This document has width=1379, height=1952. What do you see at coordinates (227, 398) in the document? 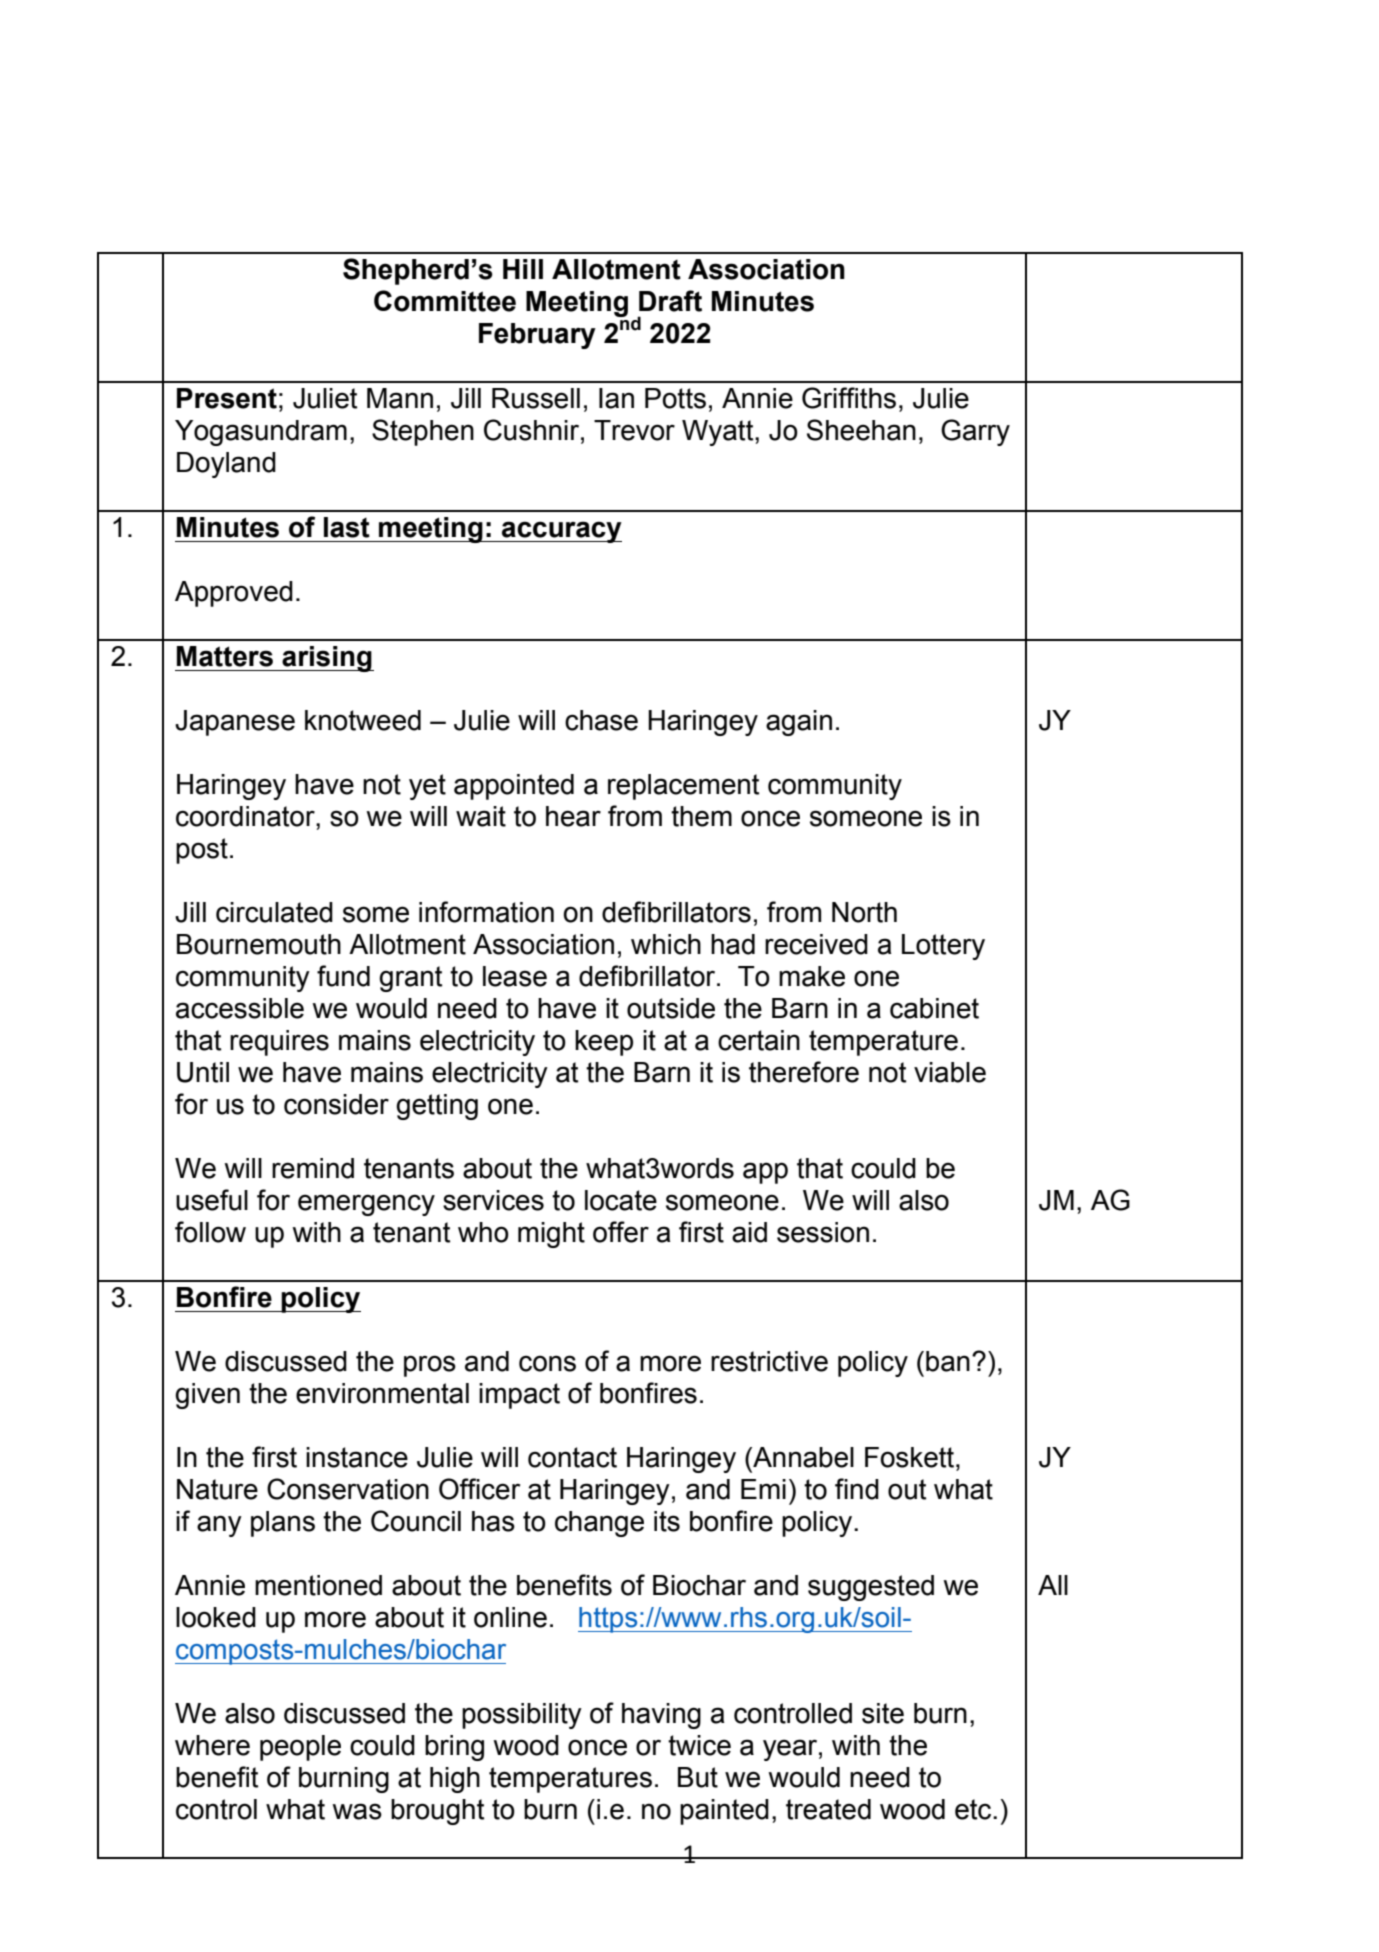
I see `Present` at bounding box center [227, 398].
